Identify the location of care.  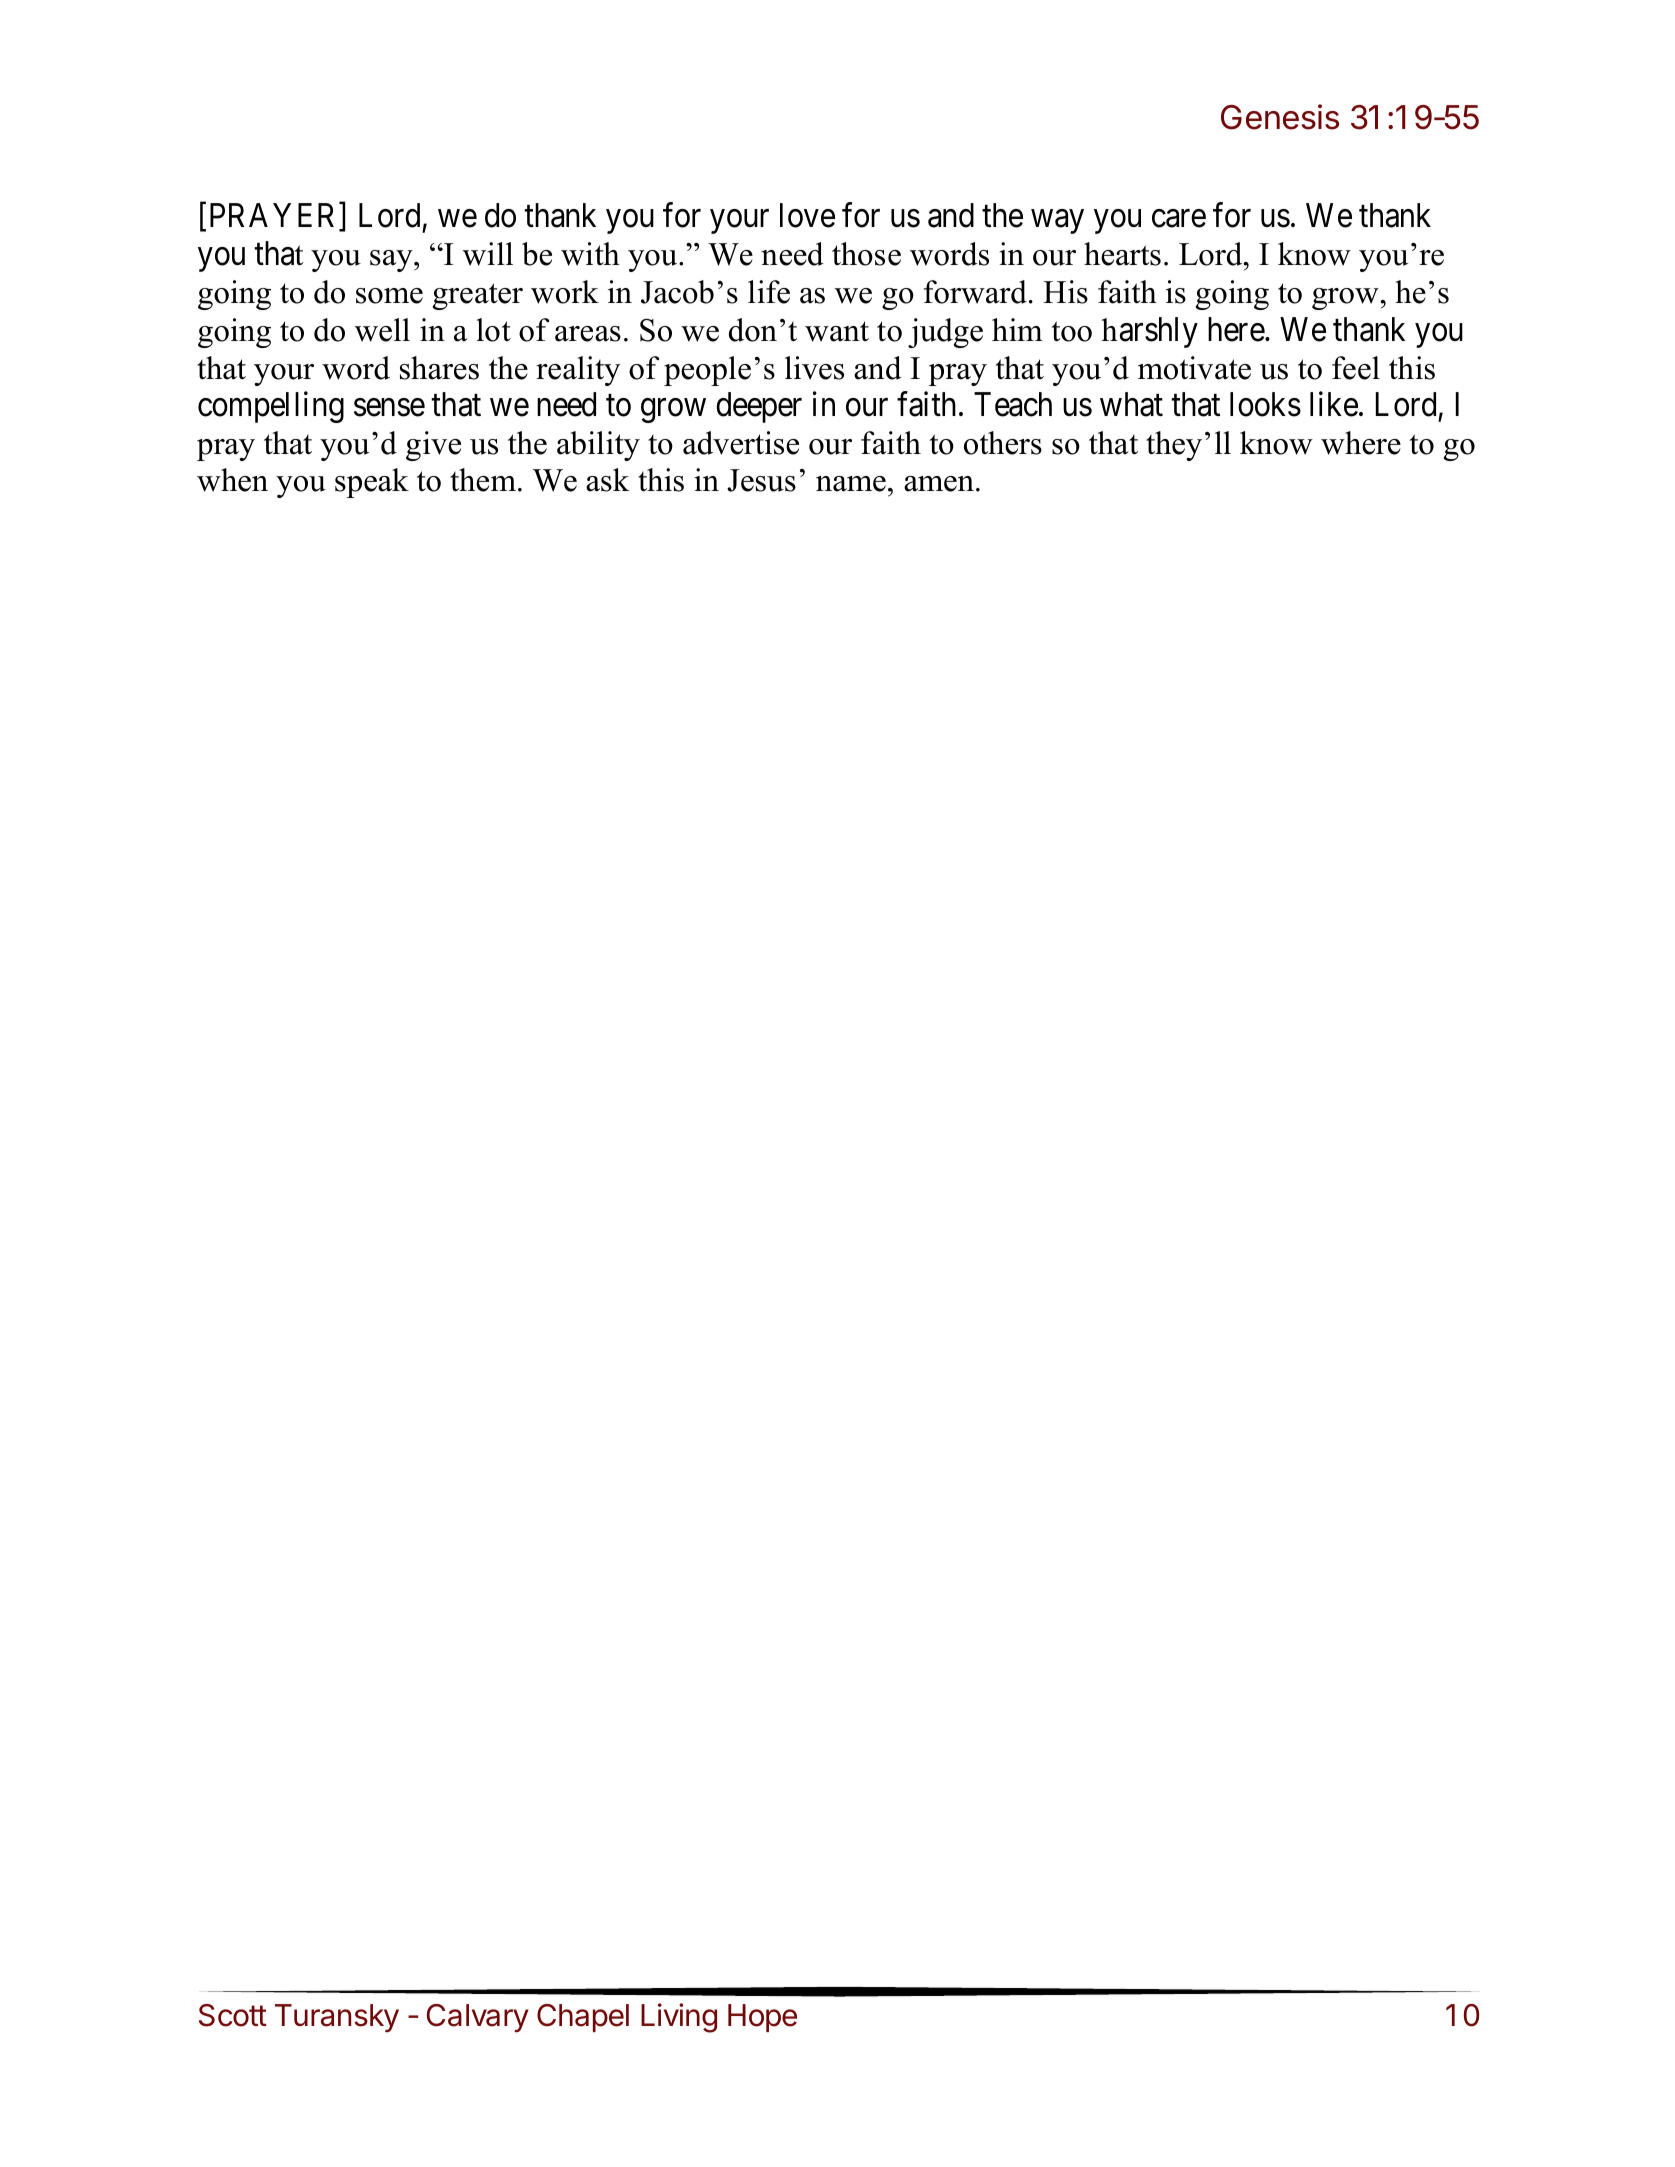
(1179, 219).
